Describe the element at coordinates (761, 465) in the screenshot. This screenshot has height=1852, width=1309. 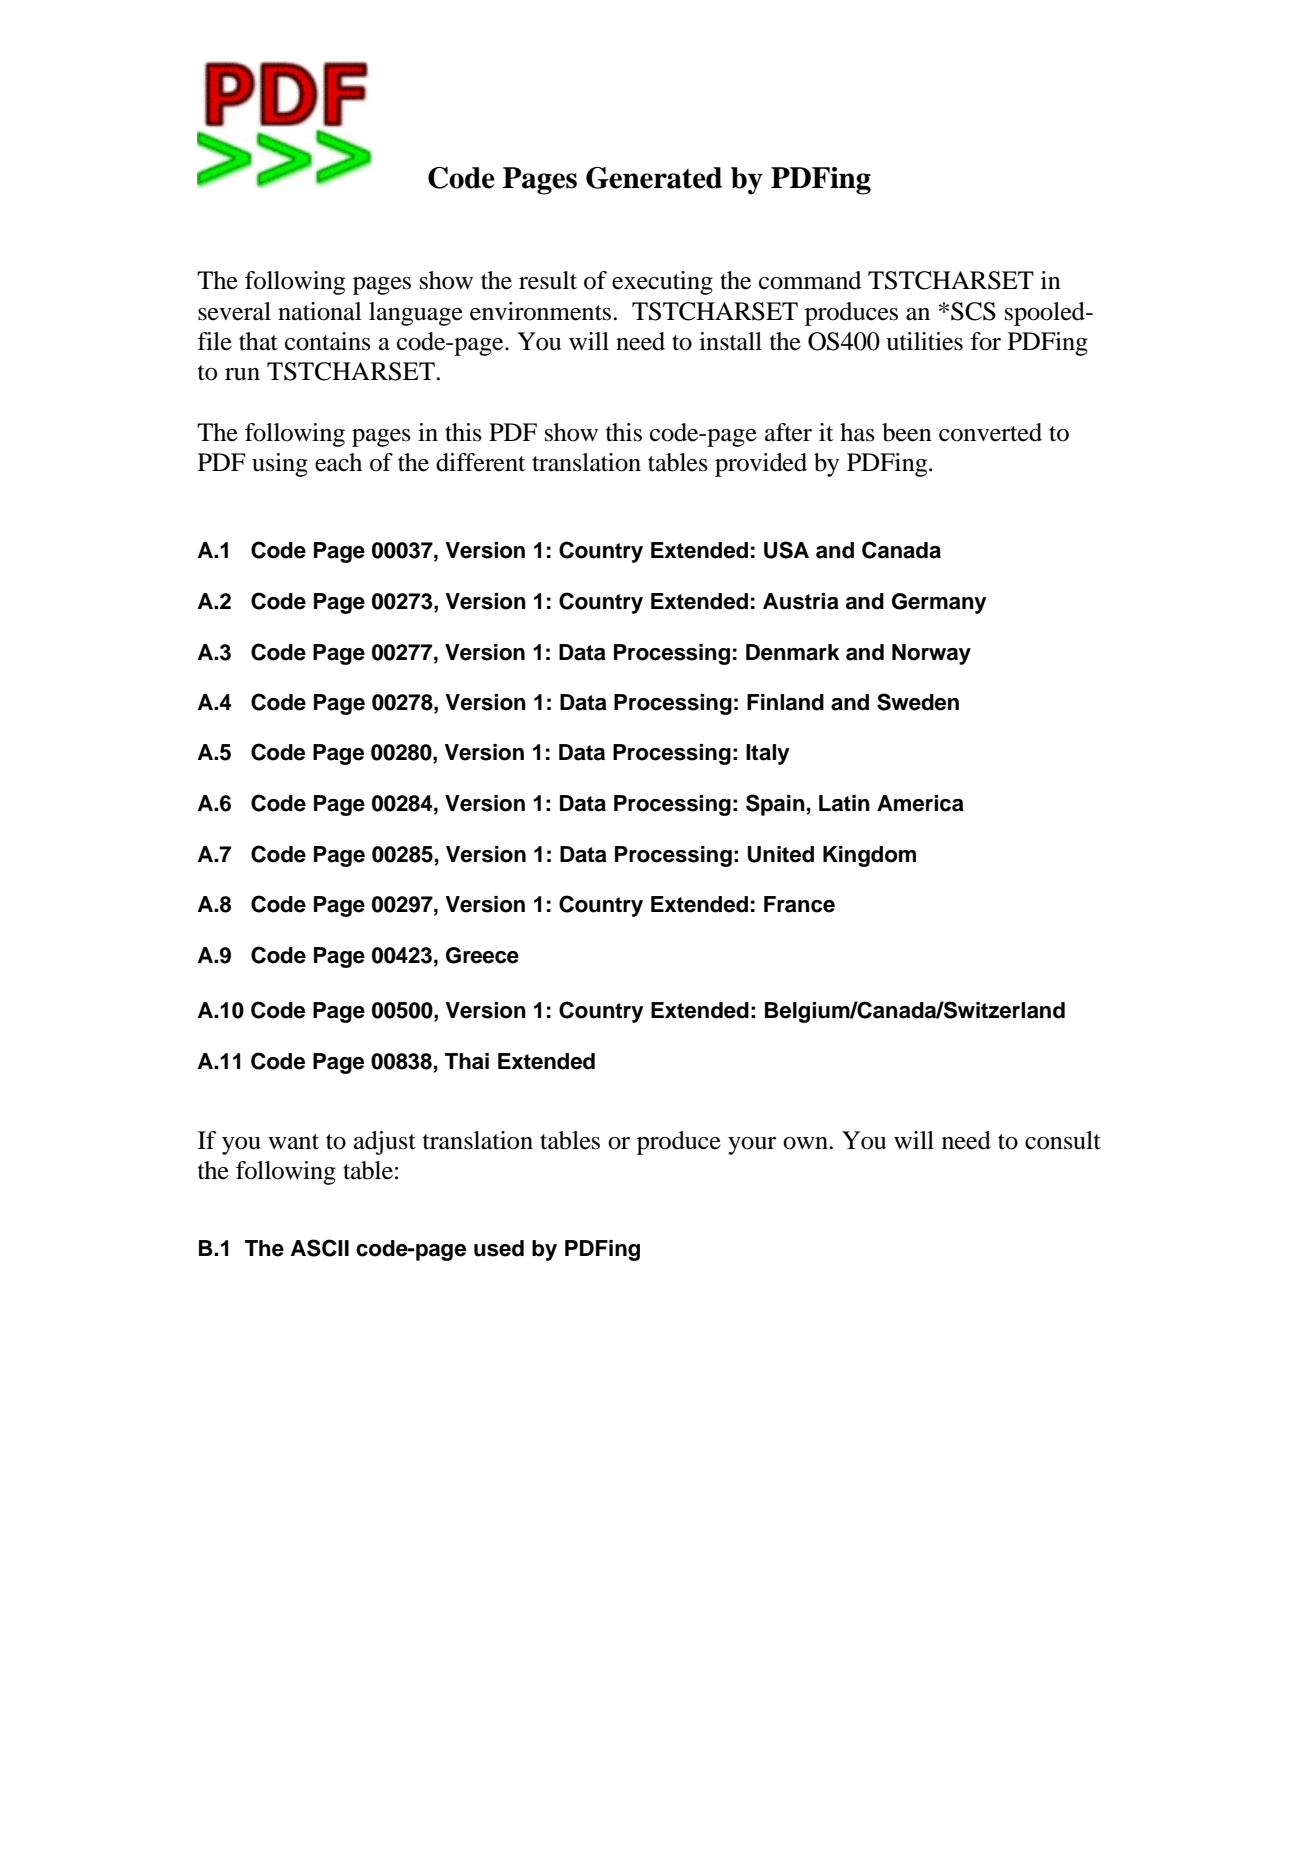
I see `provided` at that location.
